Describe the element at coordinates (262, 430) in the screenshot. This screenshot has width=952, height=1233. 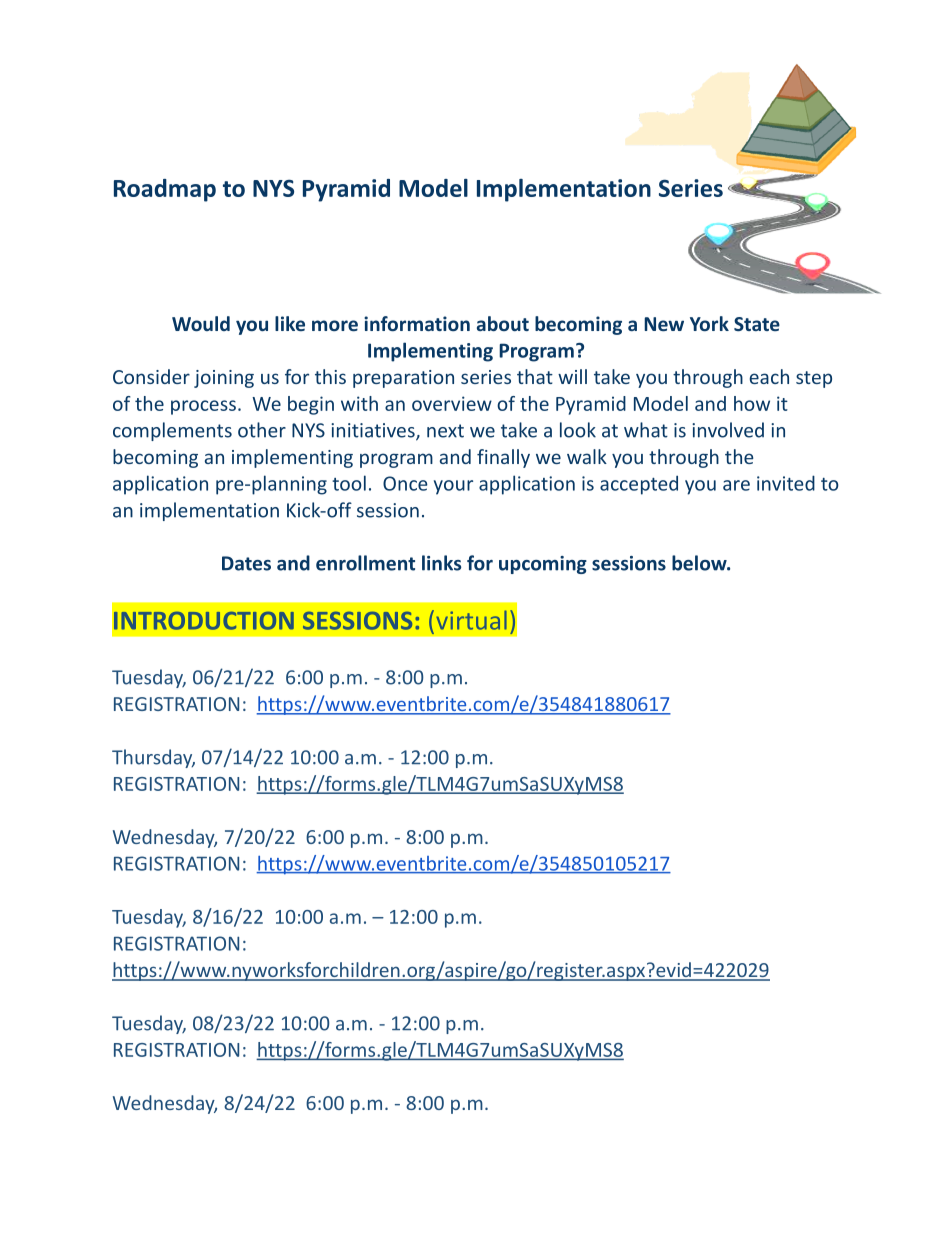
I see `other` at that location.
